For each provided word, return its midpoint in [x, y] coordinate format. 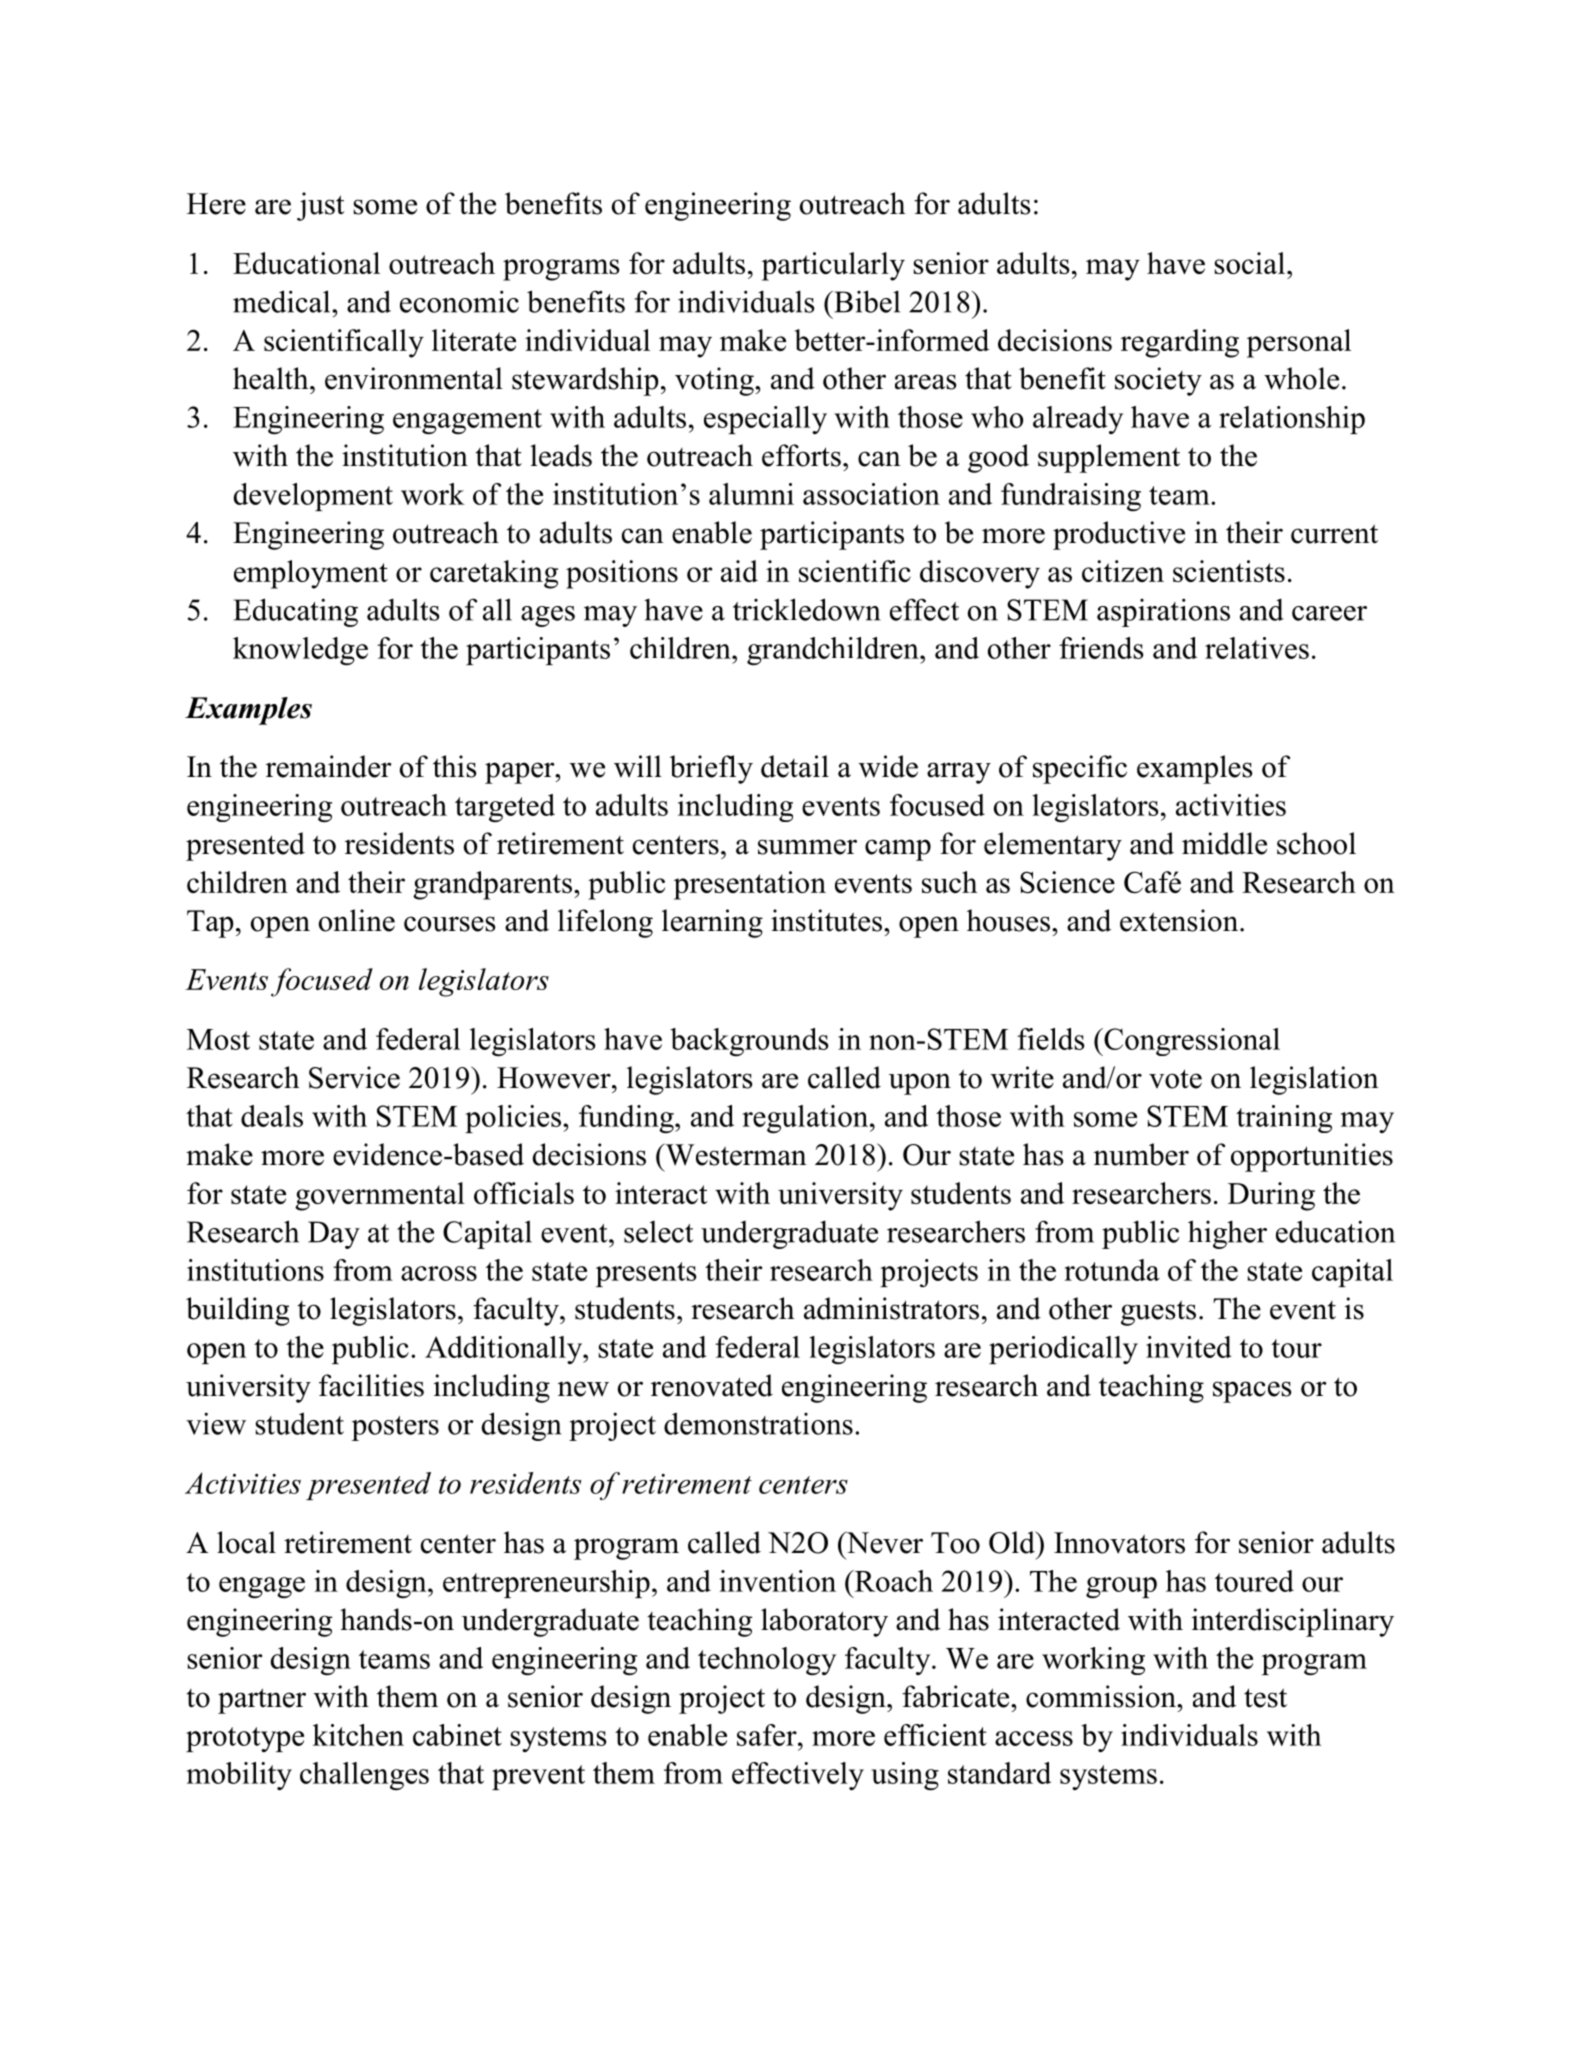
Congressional [1191, 1042]
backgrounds [749, 1042]
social [1249, 263]
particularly [833, 266]
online [357, 920]
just [320, 206]
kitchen [358, 1735]
